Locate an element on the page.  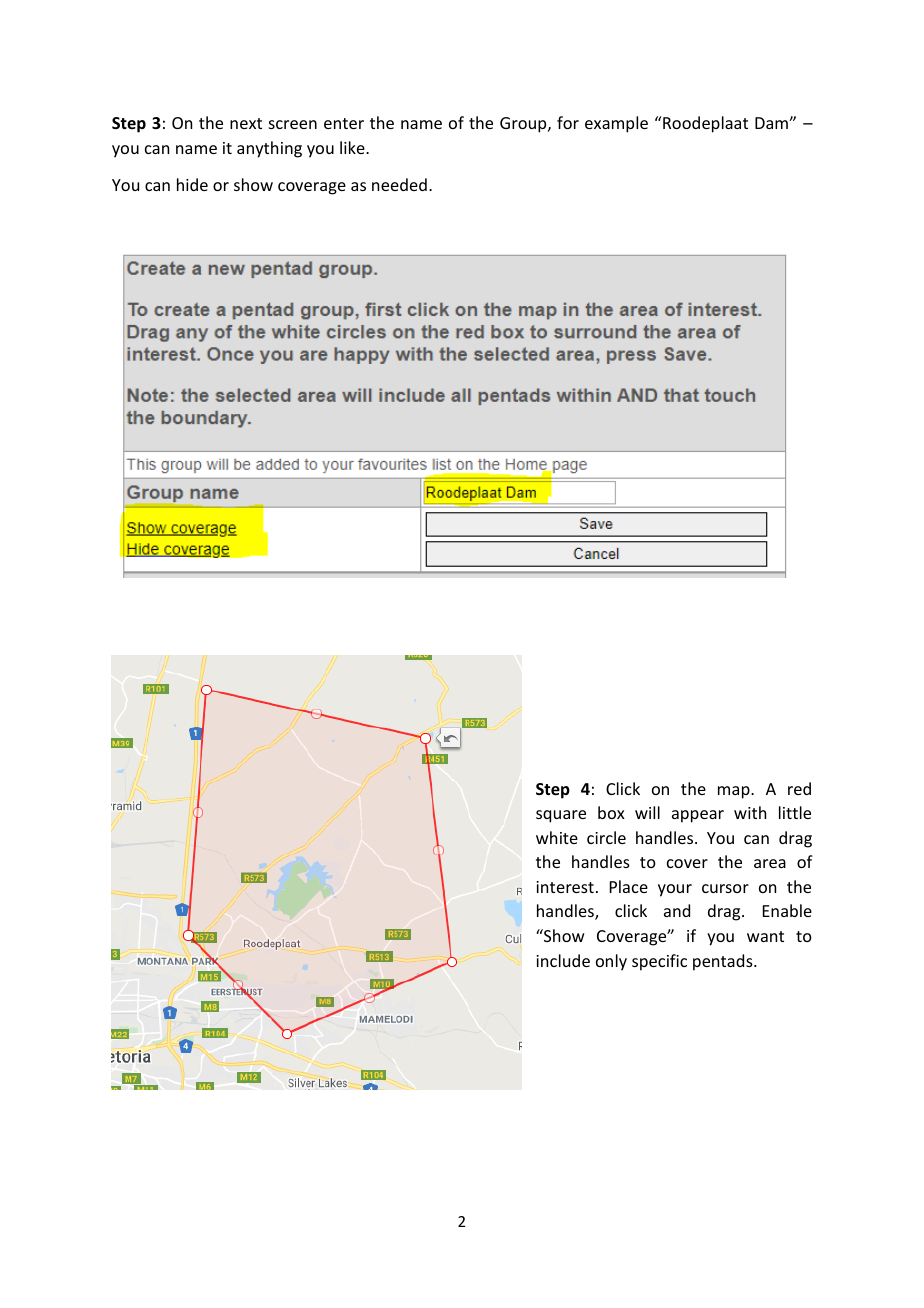
map is located at coordinates (735, 792).
